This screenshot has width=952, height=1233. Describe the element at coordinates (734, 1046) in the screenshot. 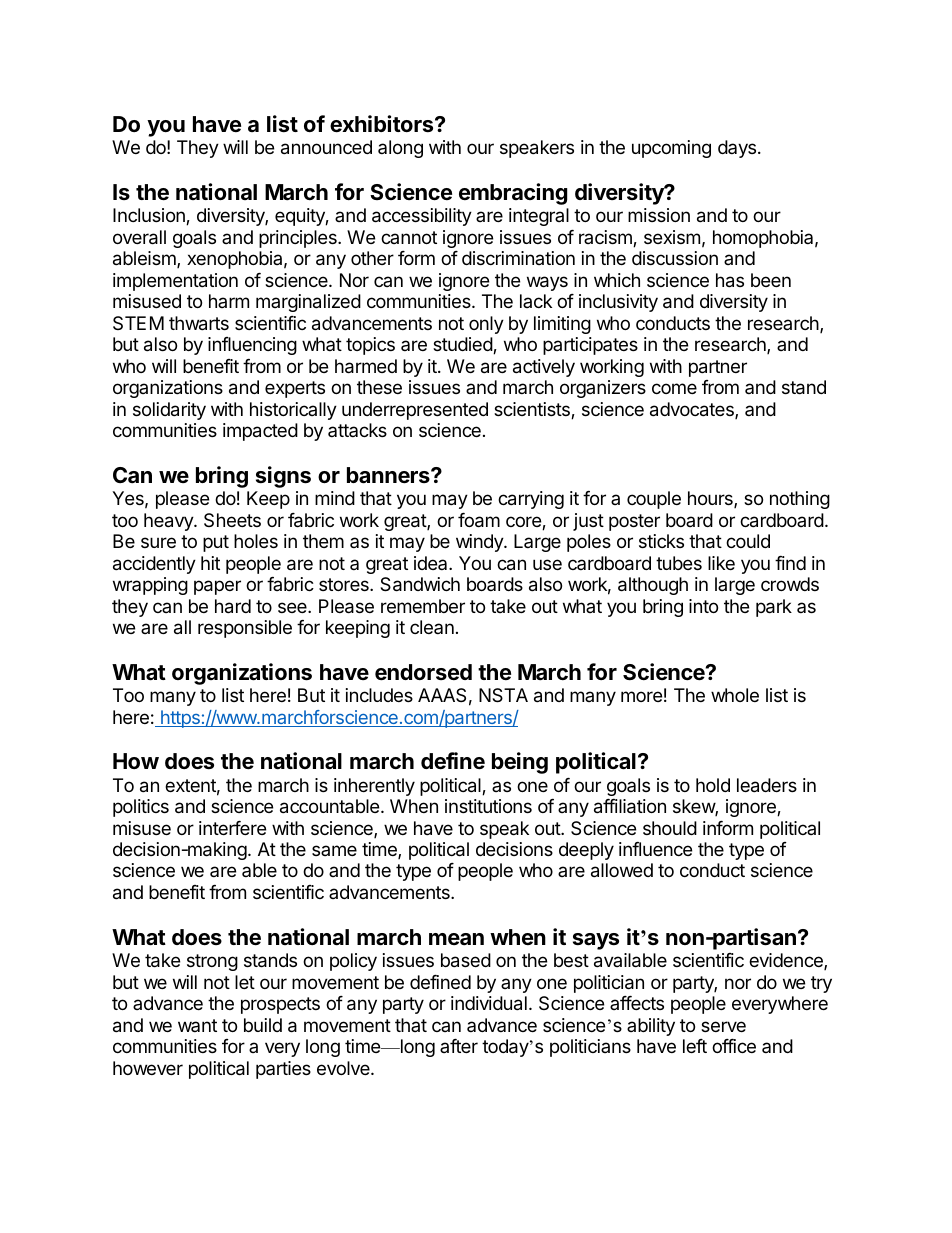

I see `office` at that location.
